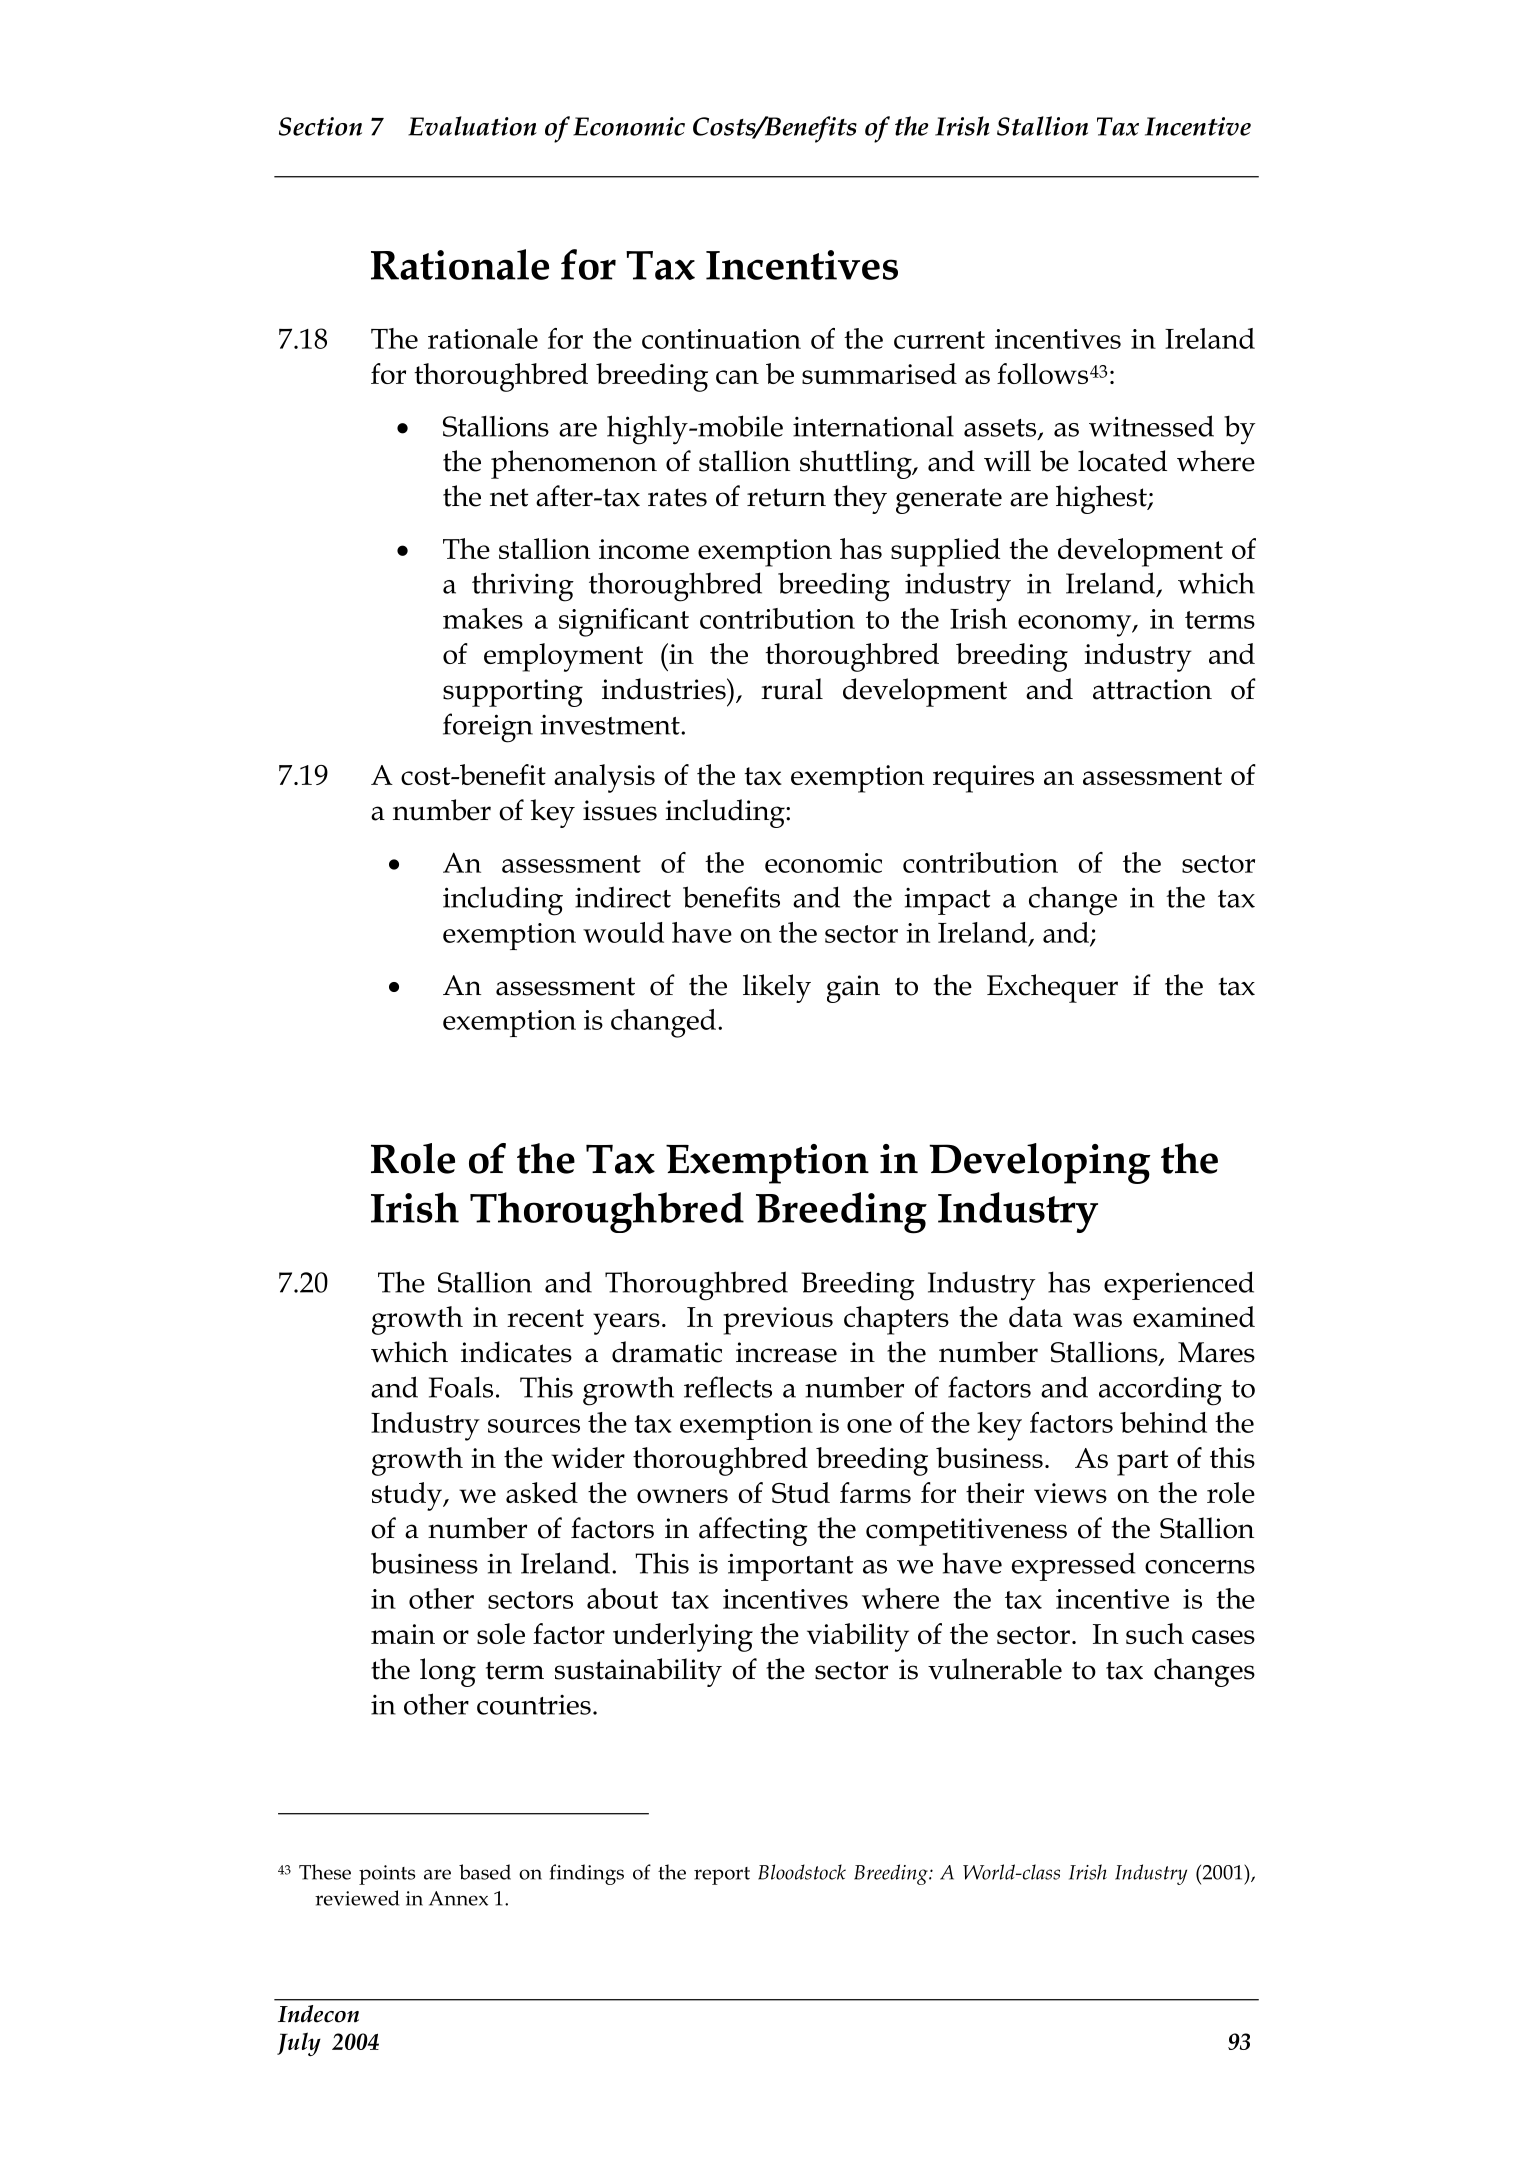  What do you see at coordinates (722, 1876) in the screenshot?
I see `report` at bounding box center [722, 1876].
